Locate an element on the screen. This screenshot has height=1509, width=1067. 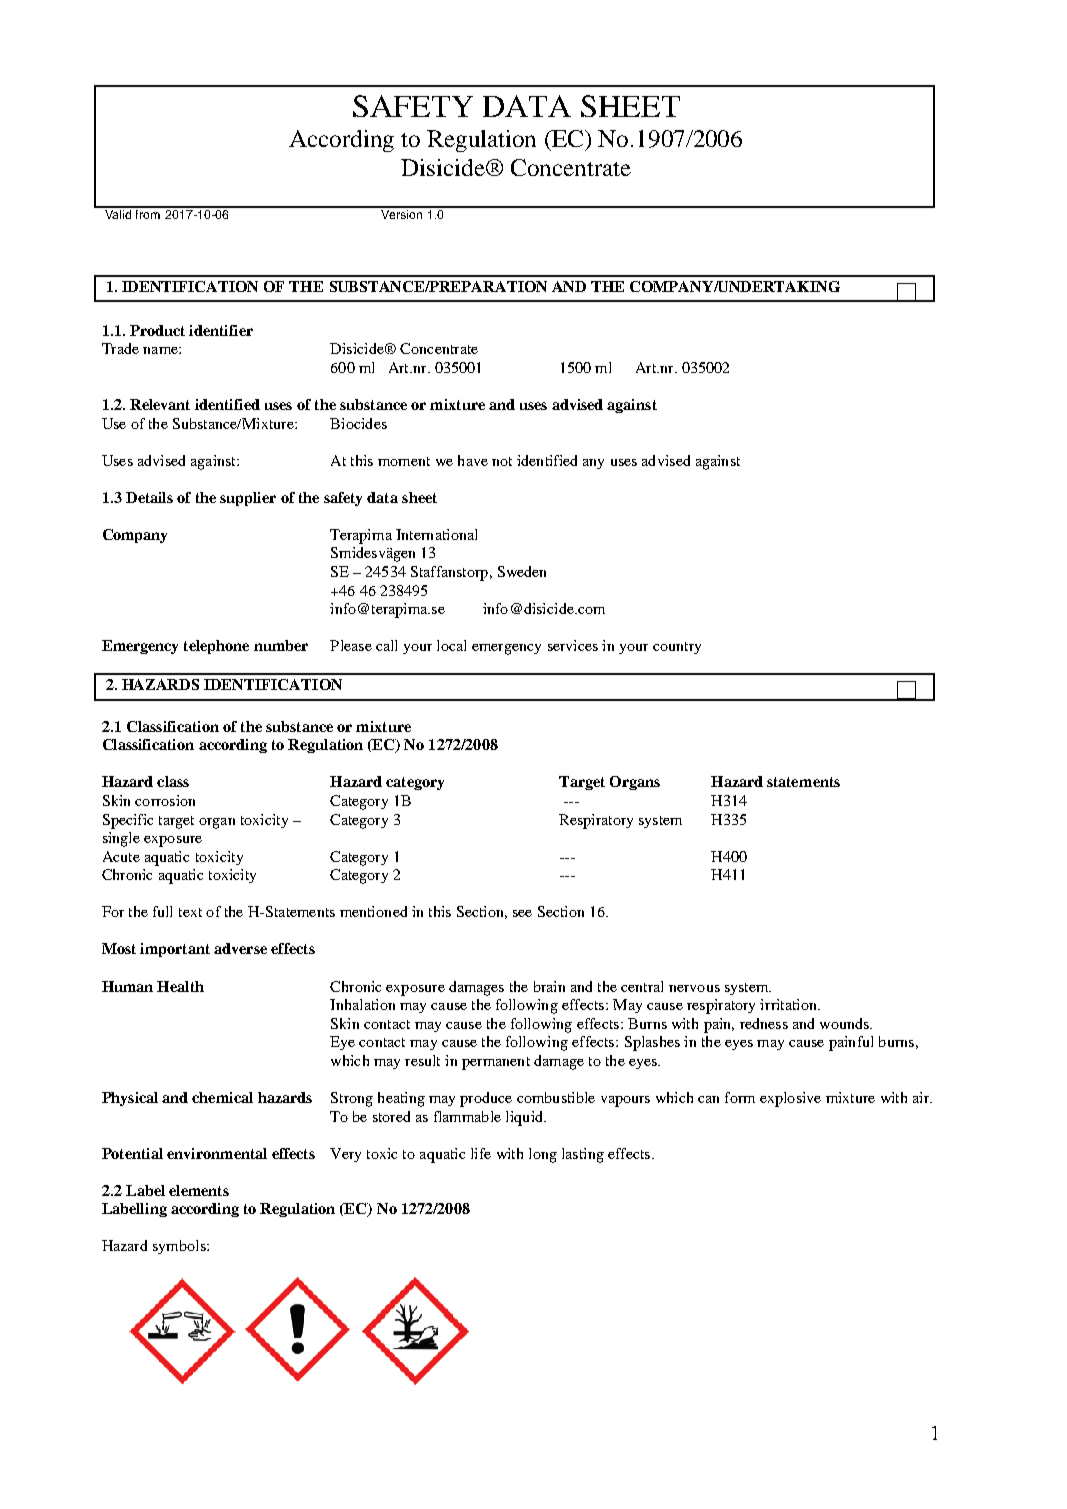
wounds is located at coordinates (845, 1023).
